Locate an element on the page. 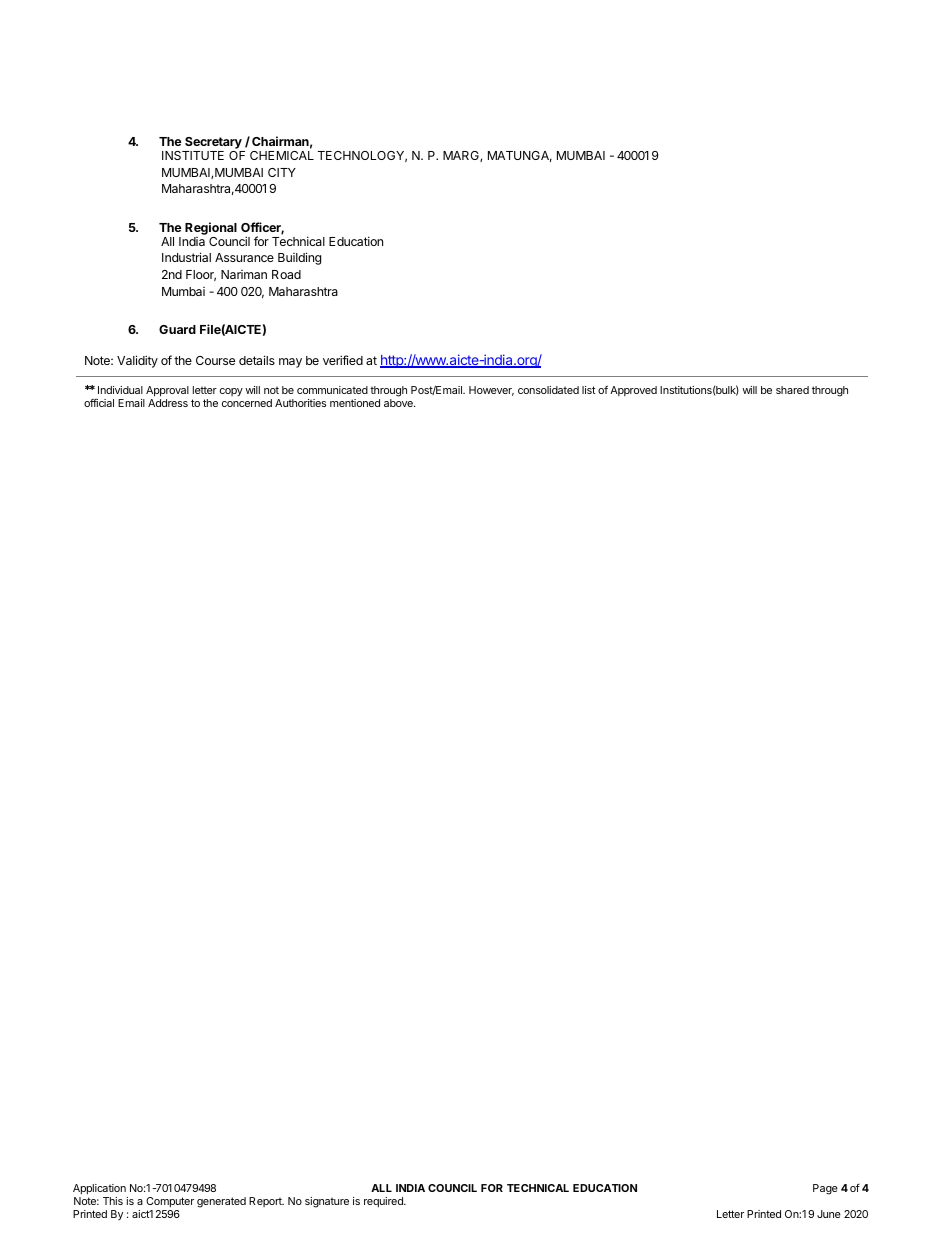  Approved is located at coordinates (633, 391).
